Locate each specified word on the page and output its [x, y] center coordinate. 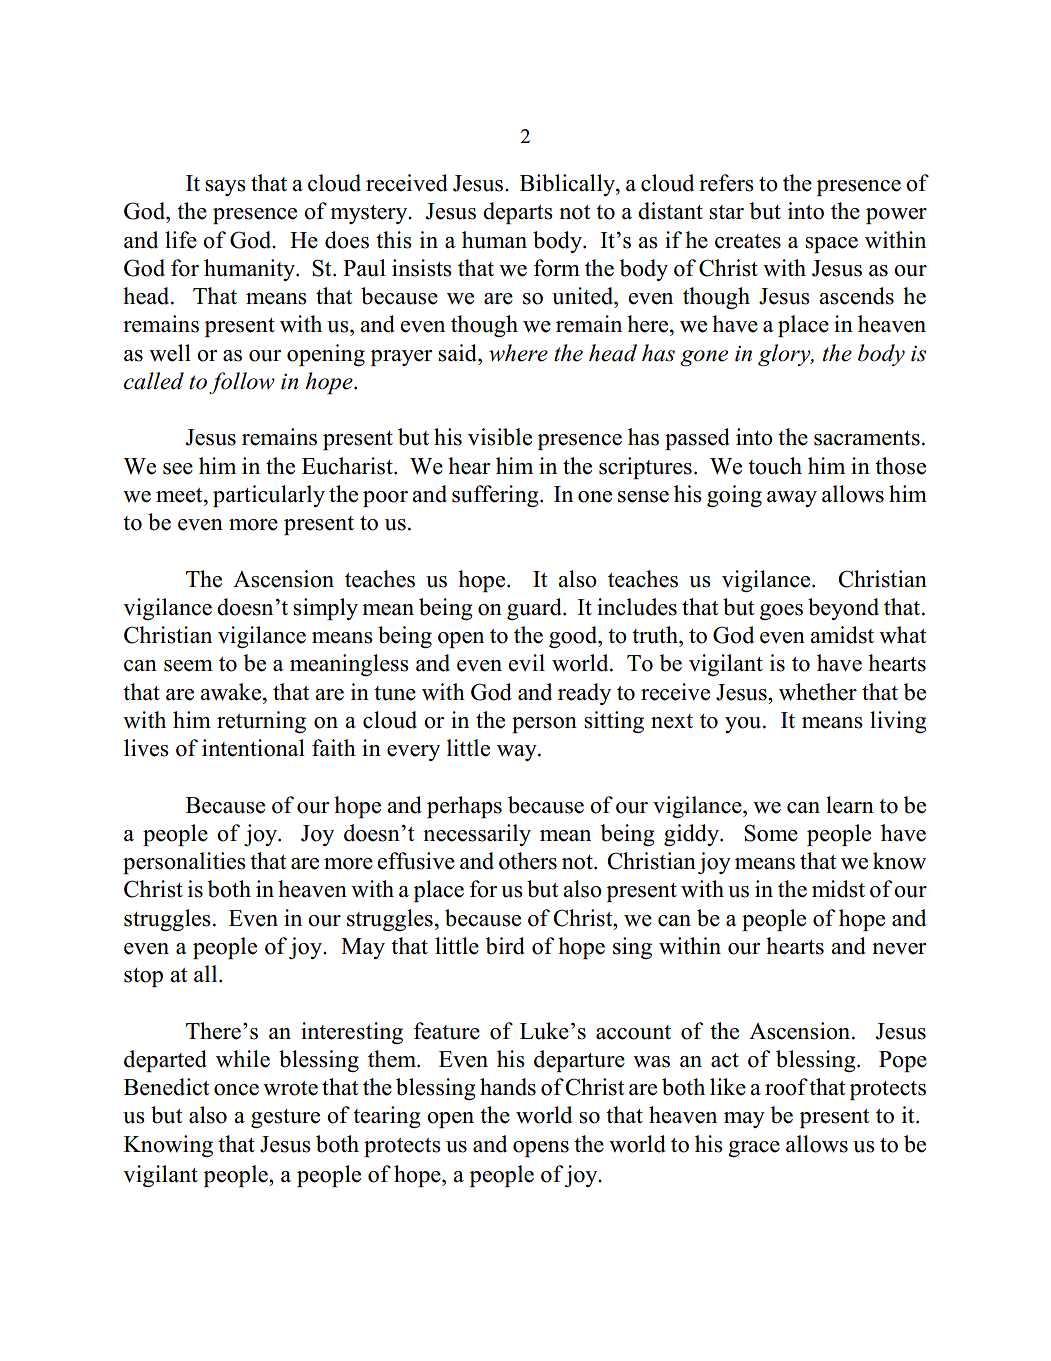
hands [508, 1087]
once [236, 1090]
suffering [496, 496]
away [792, 499]
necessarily [477, 835]
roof [786, 1087]
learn [850, 805]
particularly [269, 496]
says [225, 188]
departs [518, 213]
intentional [253, 748]
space [831, 245]
